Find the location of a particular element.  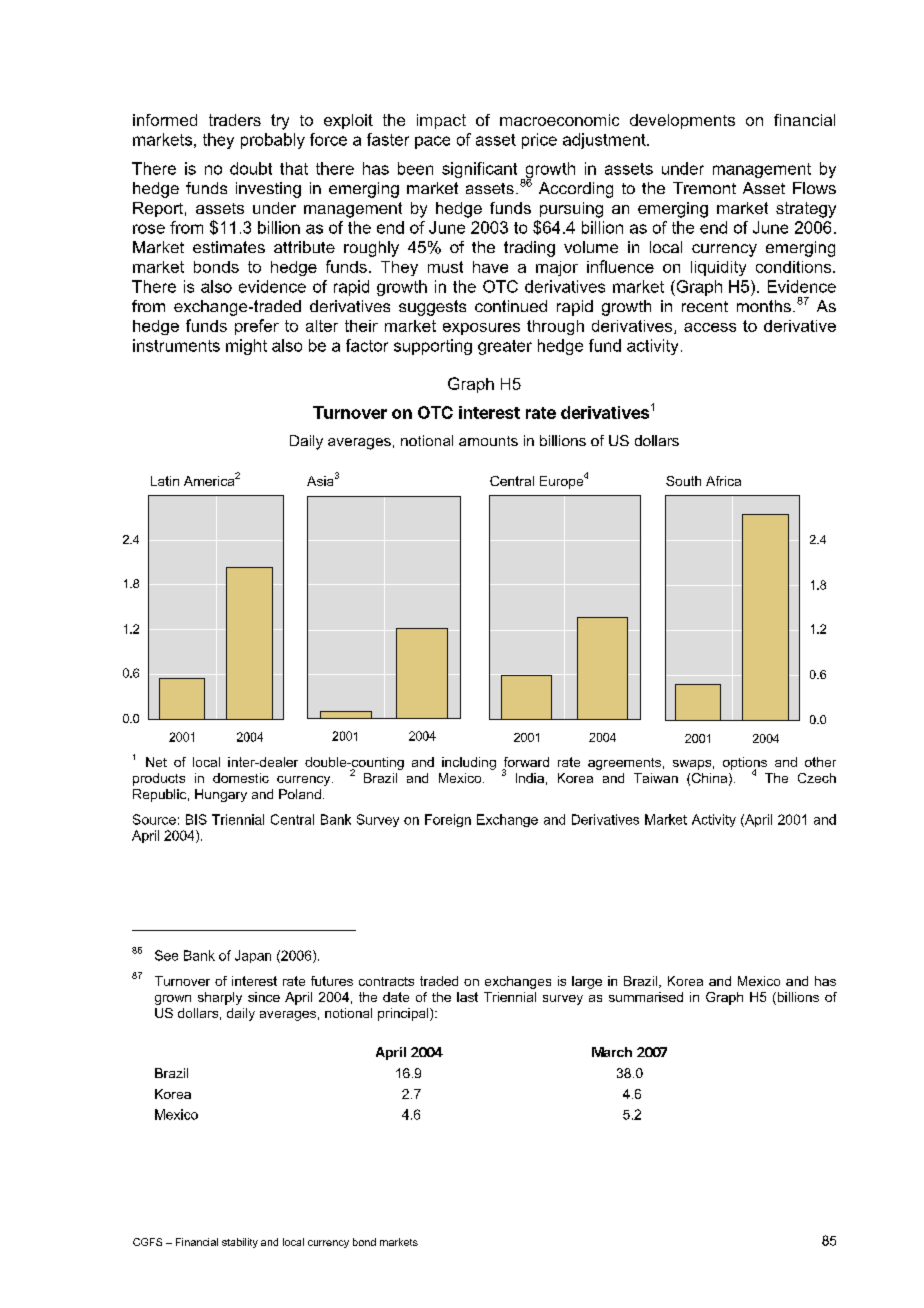

including is located at coordinates (469, 763).
